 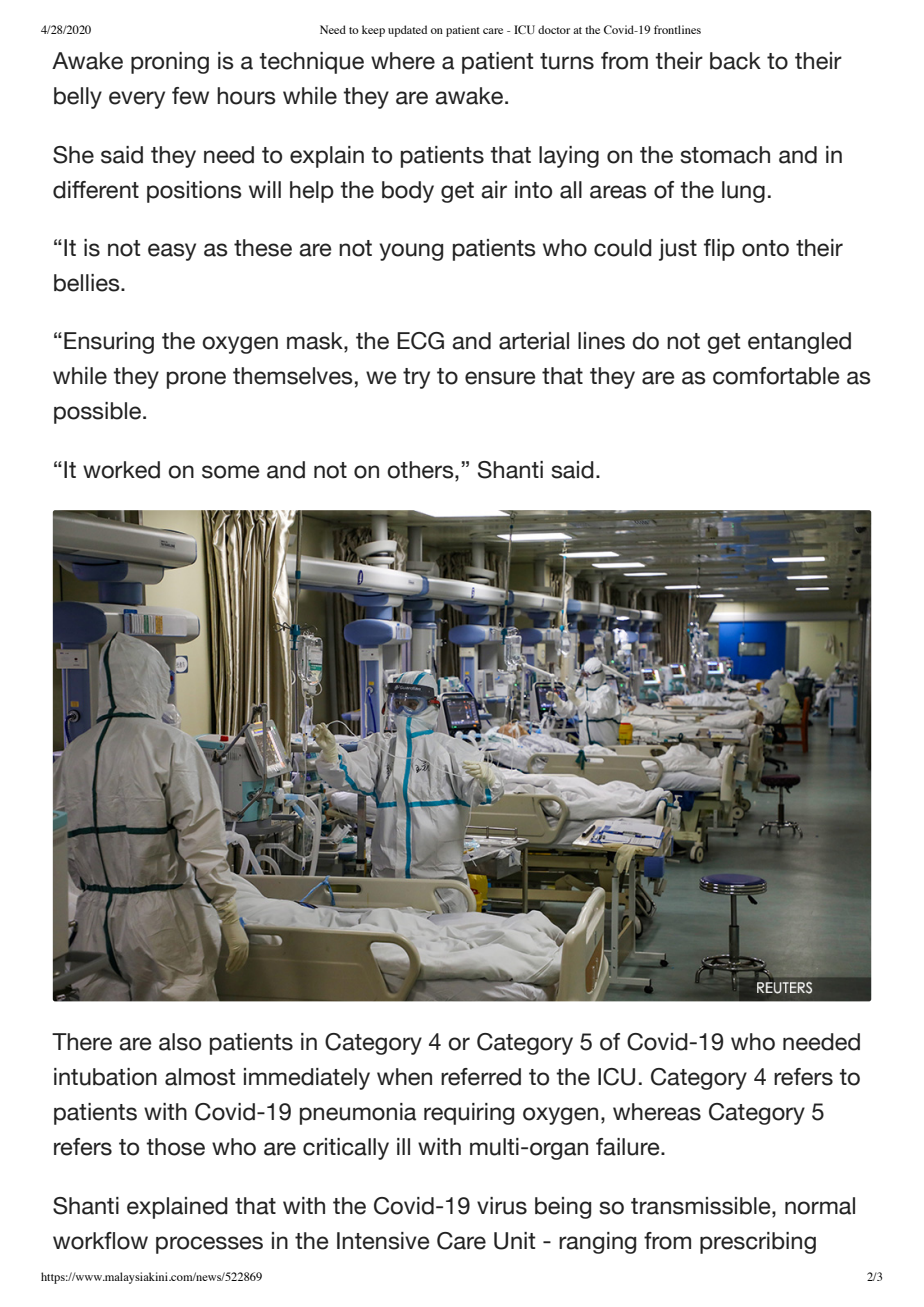 What do you see at coordinates (776, 376) in the screenshot?
I see `comfortable` at bounding box center [776, 376].
